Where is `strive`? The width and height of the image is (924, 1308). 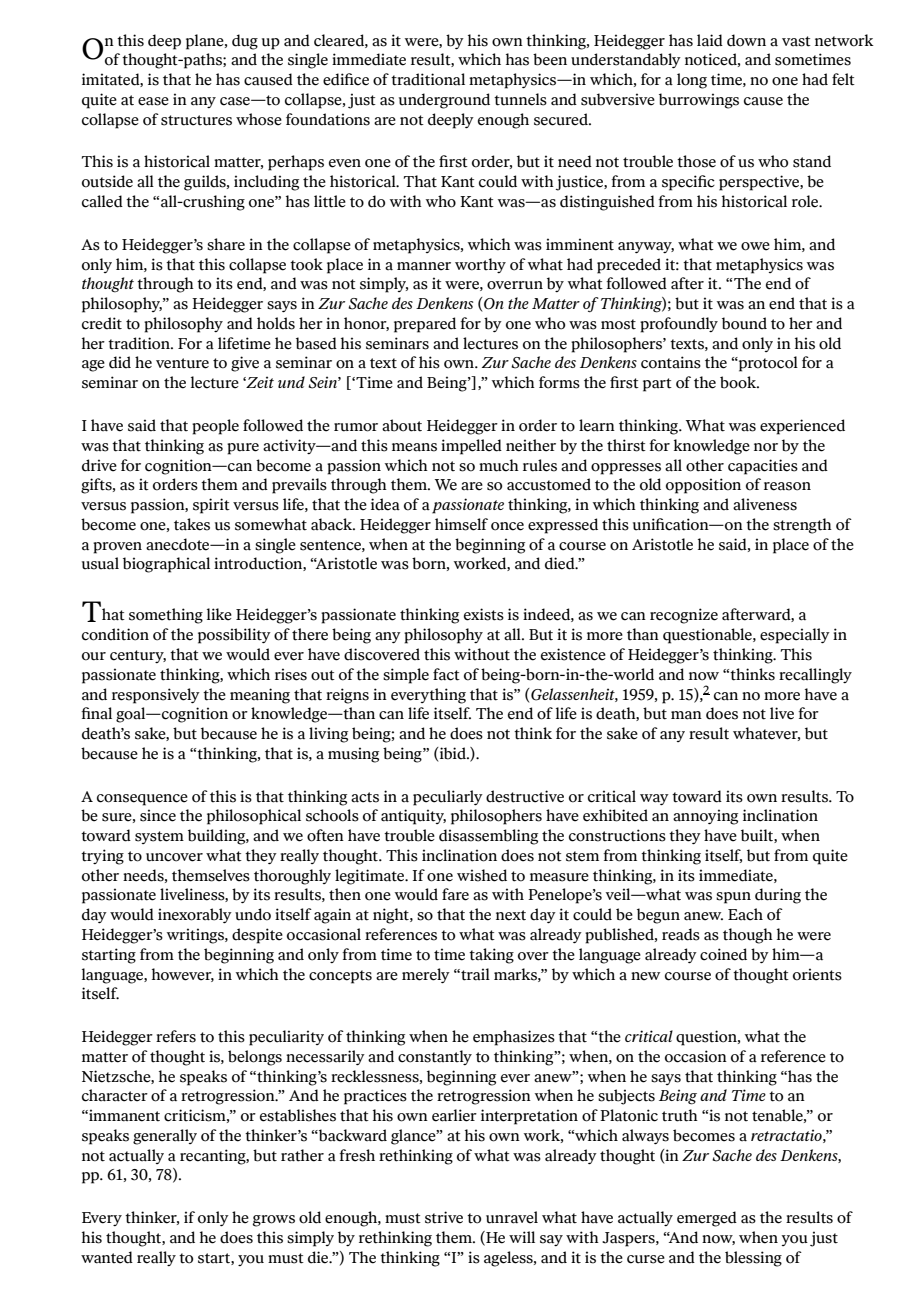 strive is located at coordinates (444, 1217).
